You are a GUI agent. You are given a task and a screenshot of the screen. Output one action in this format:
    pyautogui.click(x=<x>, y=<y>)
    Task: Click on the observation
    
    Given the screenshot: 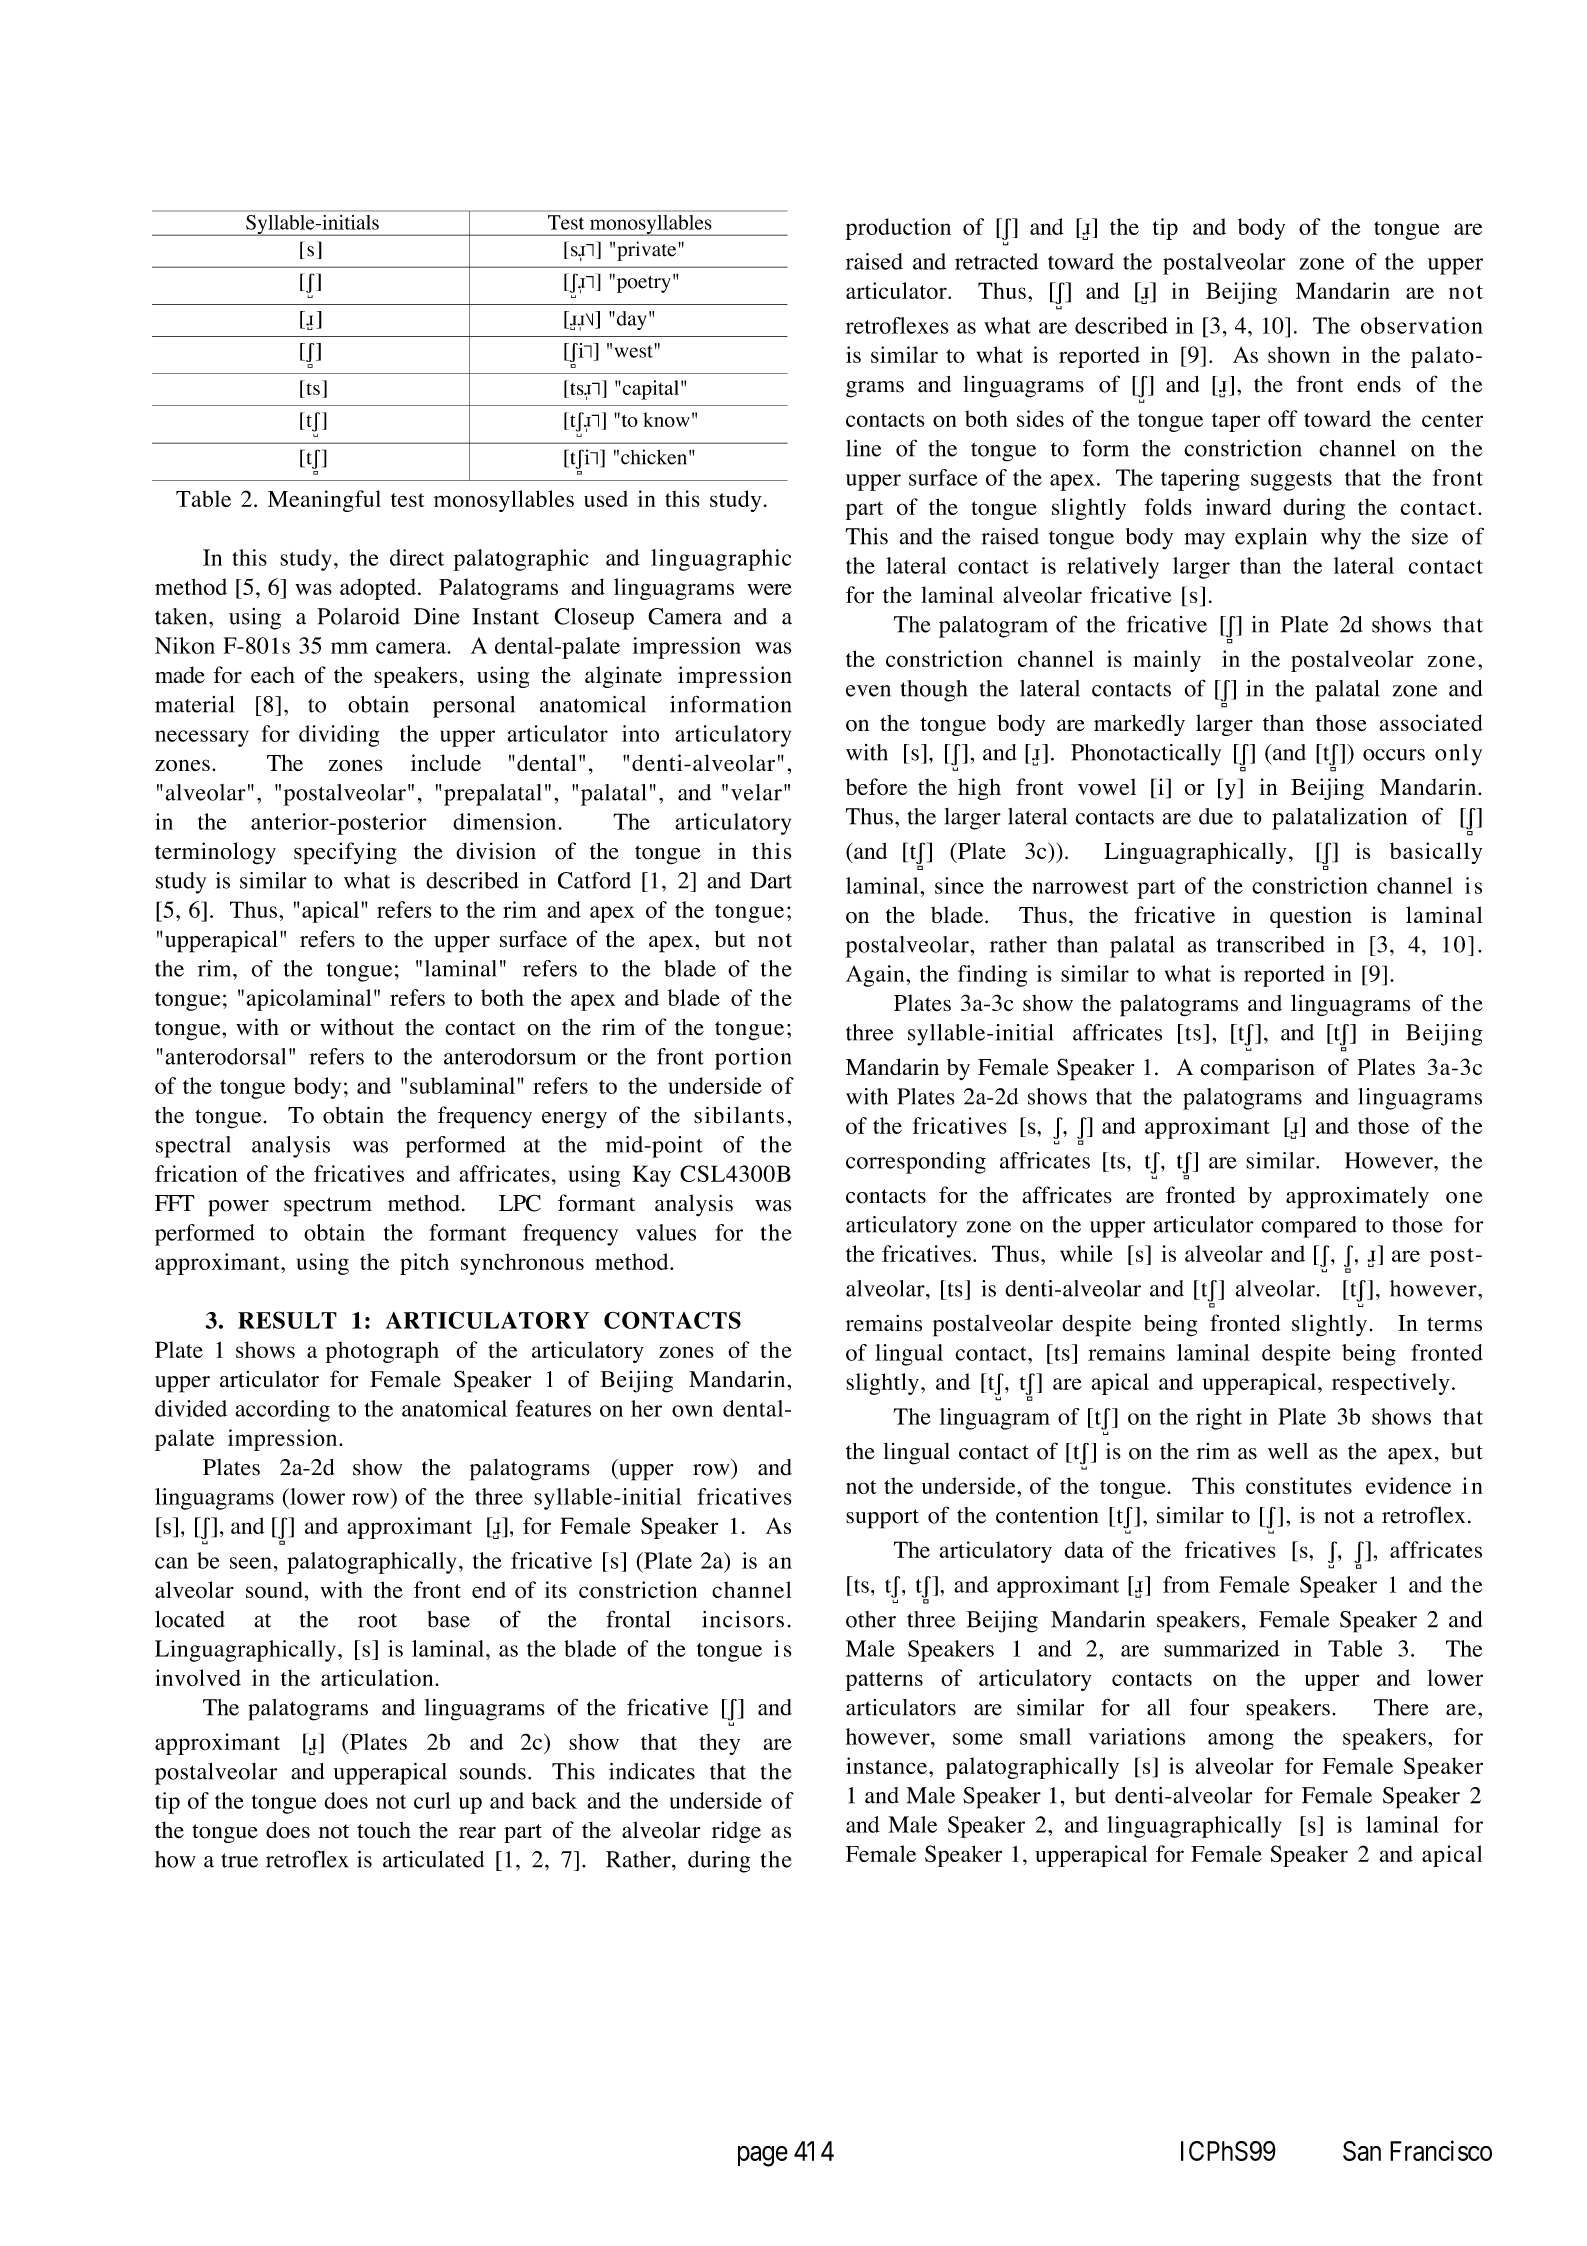 What is the action you would take?
    pyautogui.click(x=1422, y=325)
